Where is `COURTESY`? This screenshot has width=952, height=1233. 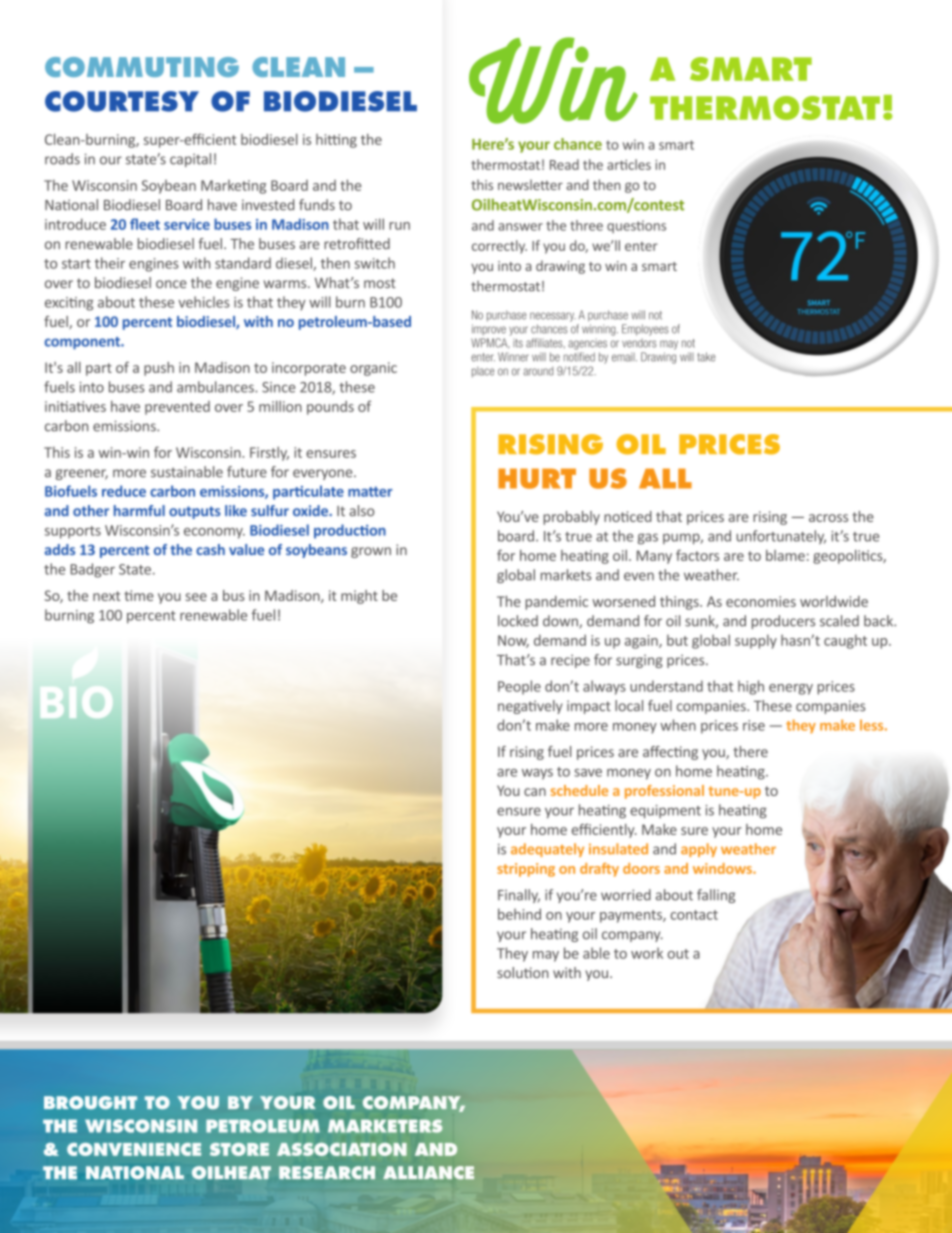
COURTESY is located at coordinates (122, 101).
